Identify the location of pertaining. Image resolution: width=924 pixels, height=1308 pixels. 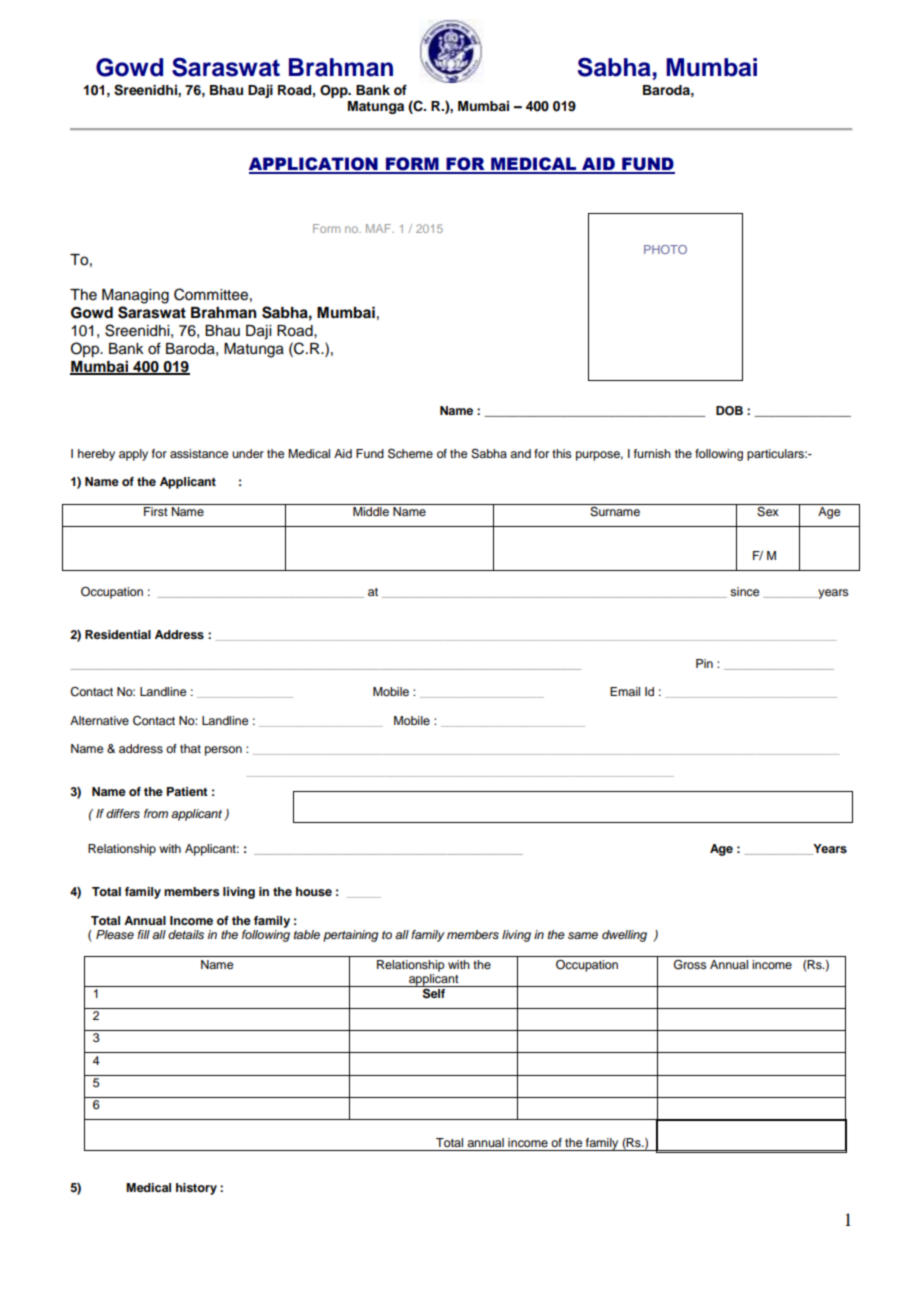
(350, 936).
